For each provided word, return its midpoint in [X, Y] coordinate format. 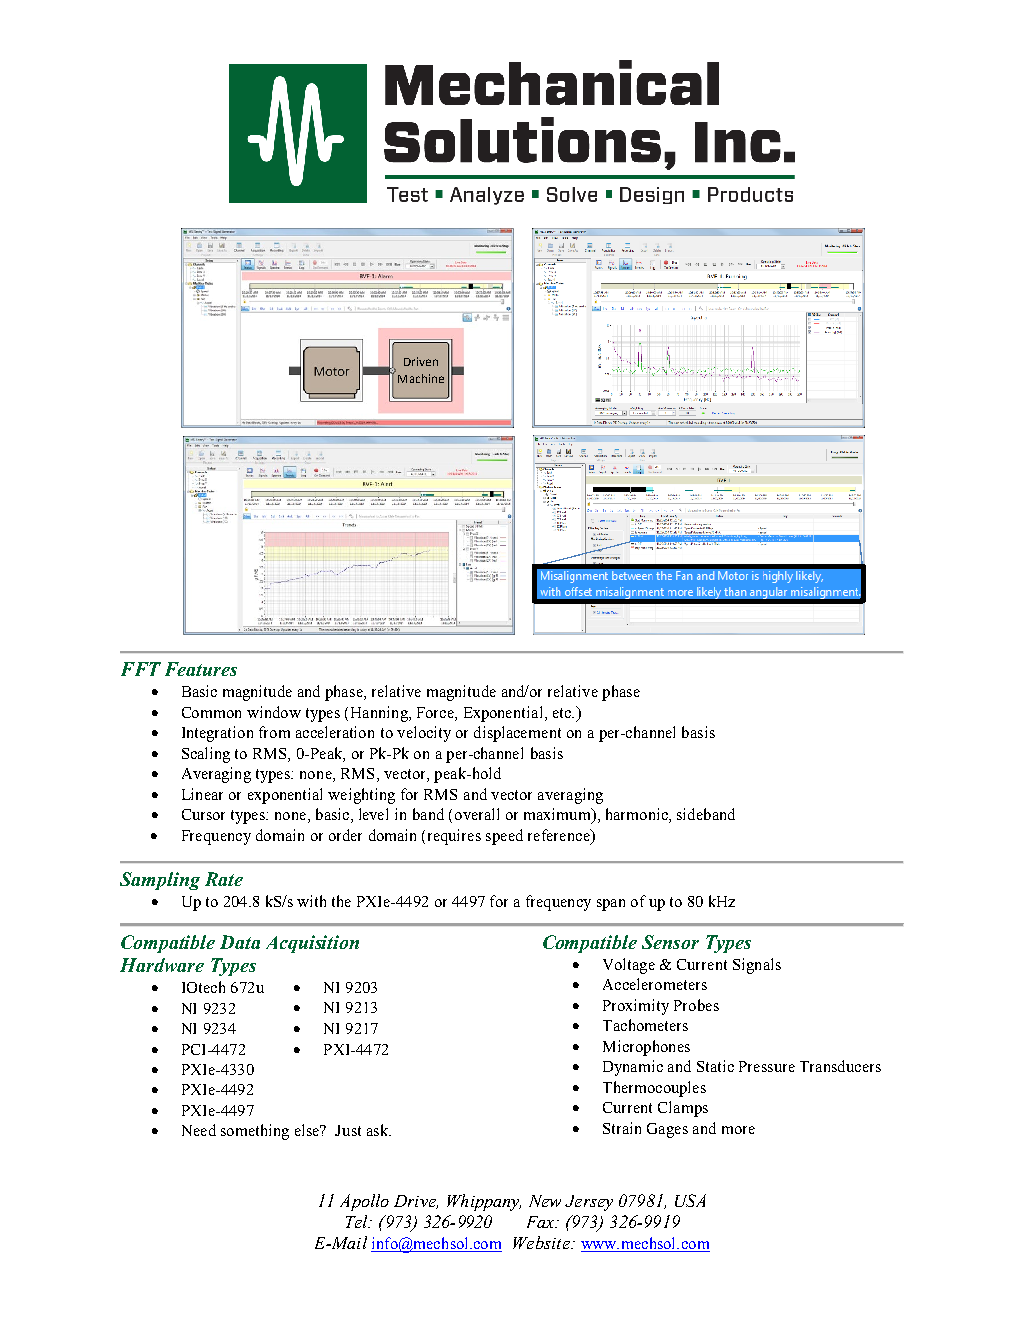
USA [690, 1200]
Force [436, 714]
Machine [421, 378]
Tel [358, 1221]
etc [563, 713]
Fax [542, 1222]
